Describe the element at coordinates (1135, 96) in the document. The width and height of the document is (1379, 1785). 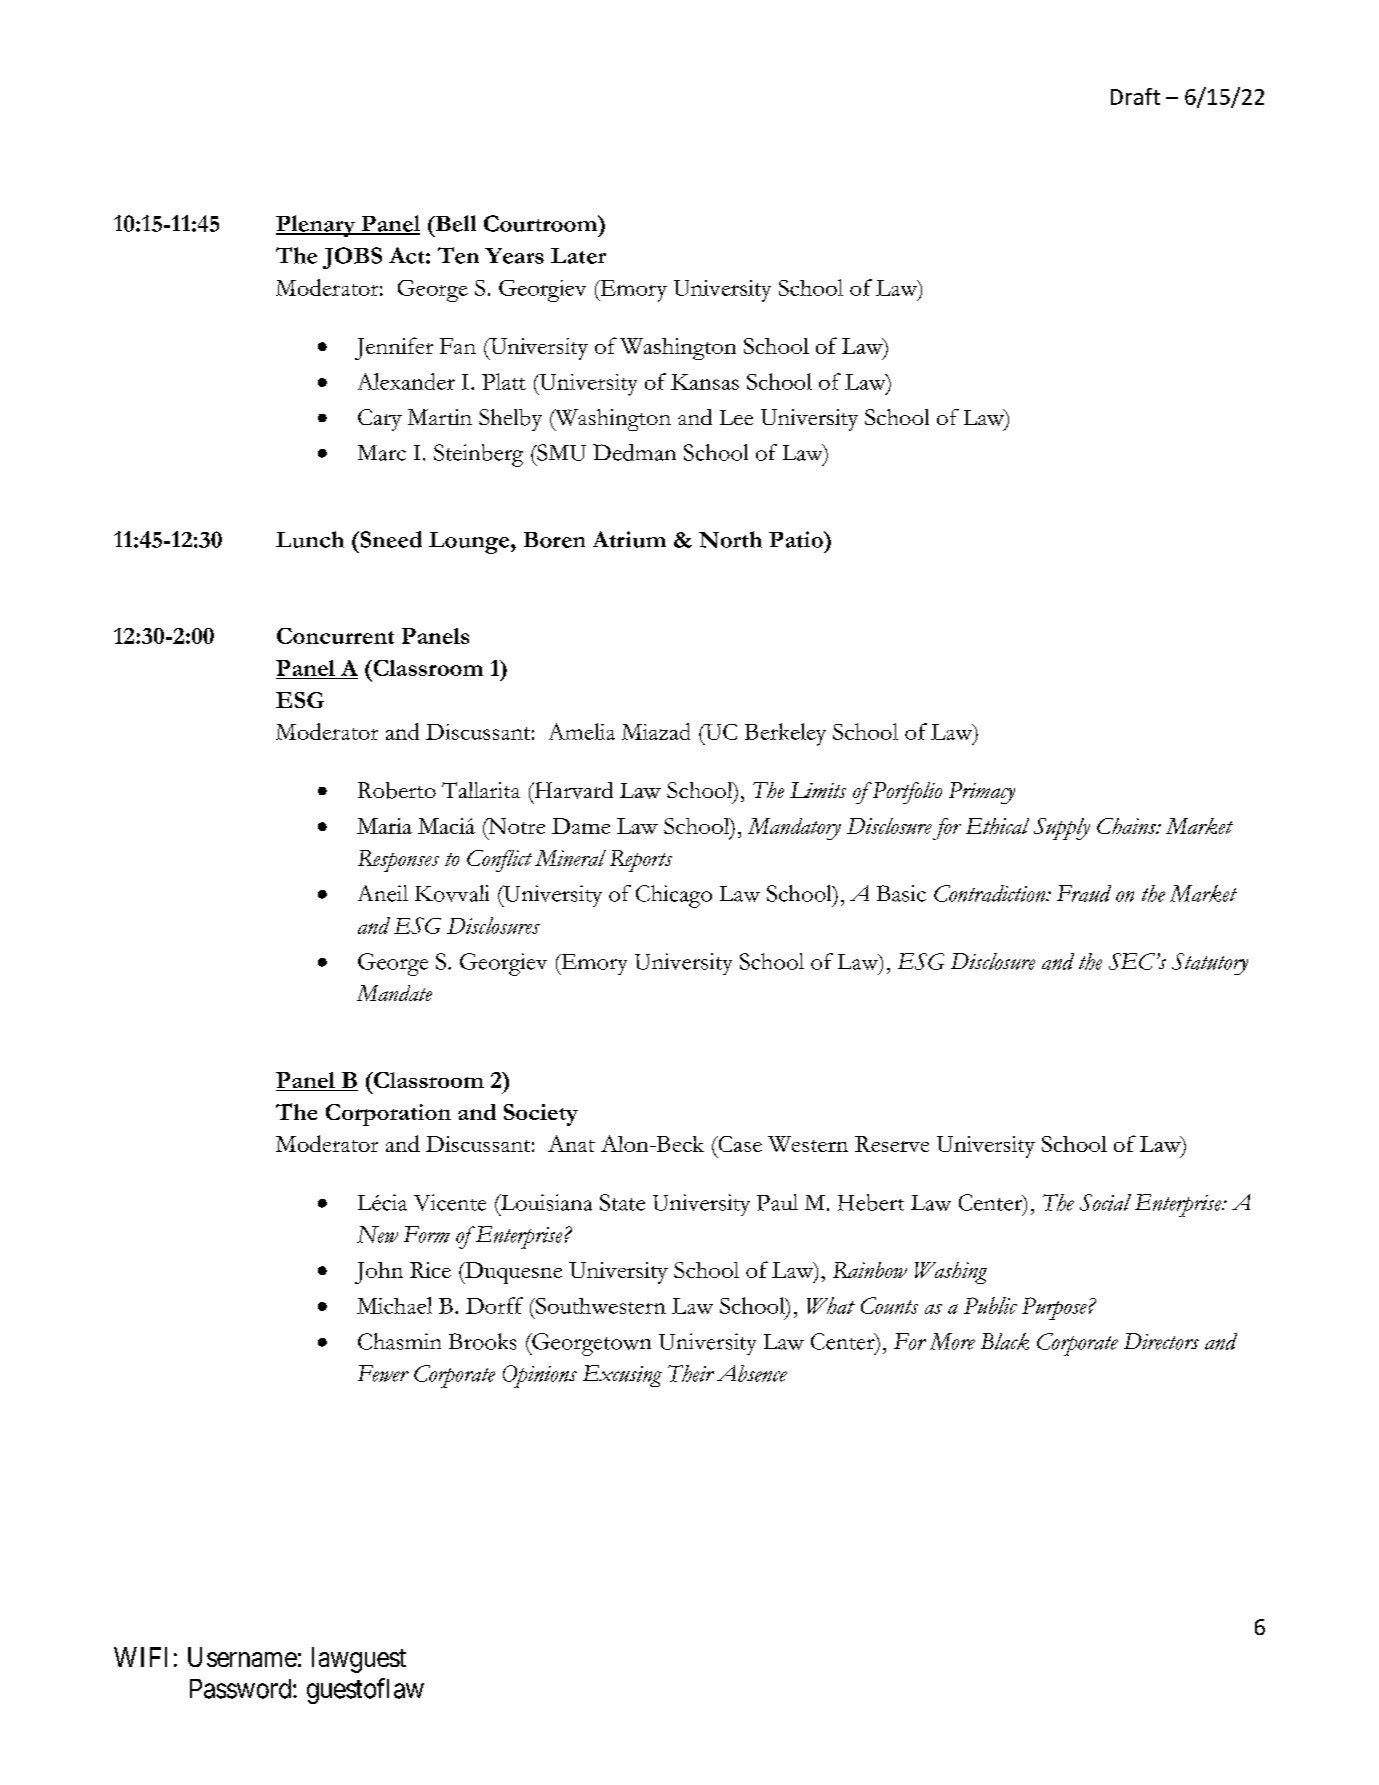
I see `Draft` at that location.
